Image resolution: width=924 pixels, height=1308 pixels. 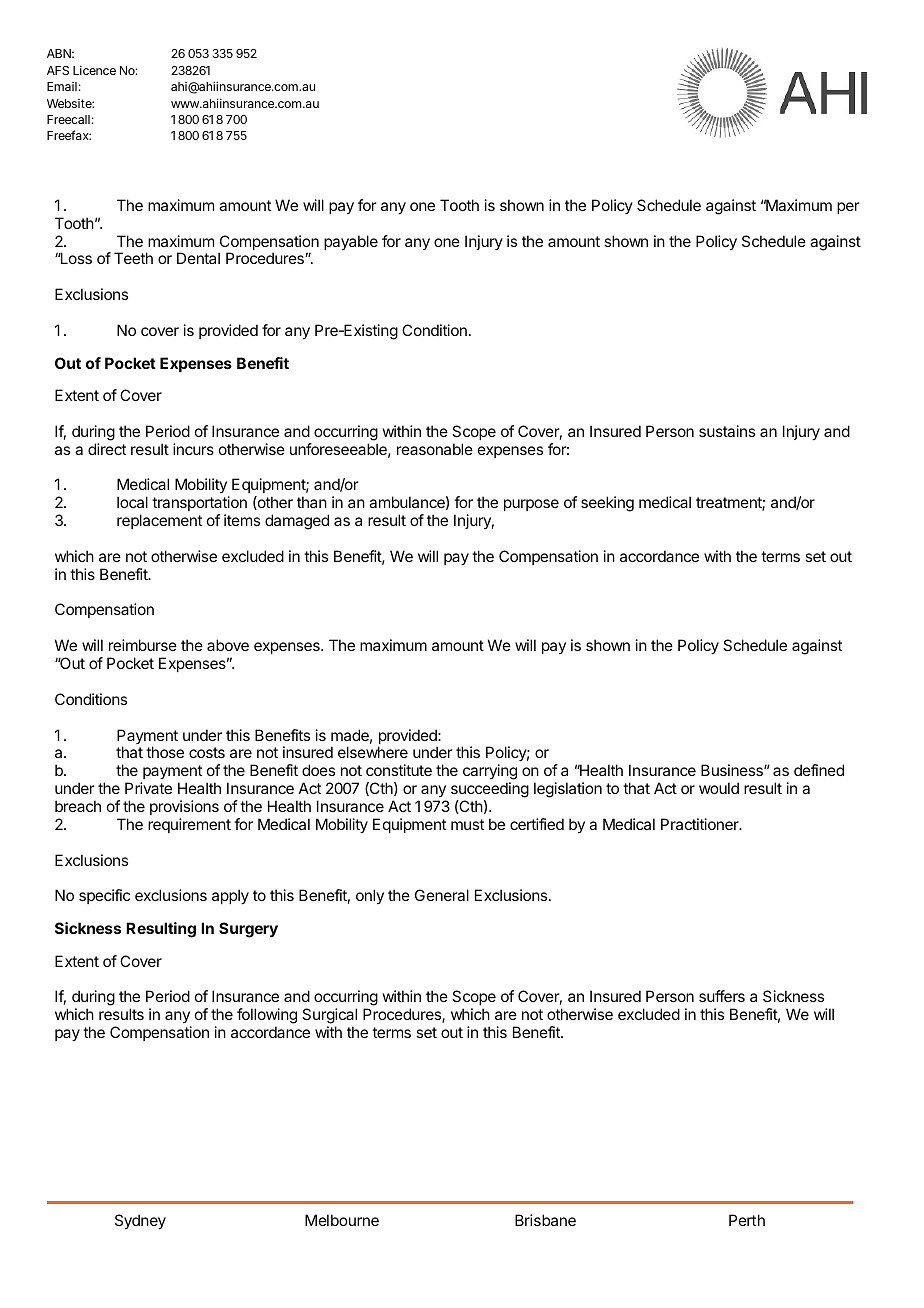 What do you see at coordinates (722, 996) in the page?
I see `suffers` at bounding box center [722, 996].
